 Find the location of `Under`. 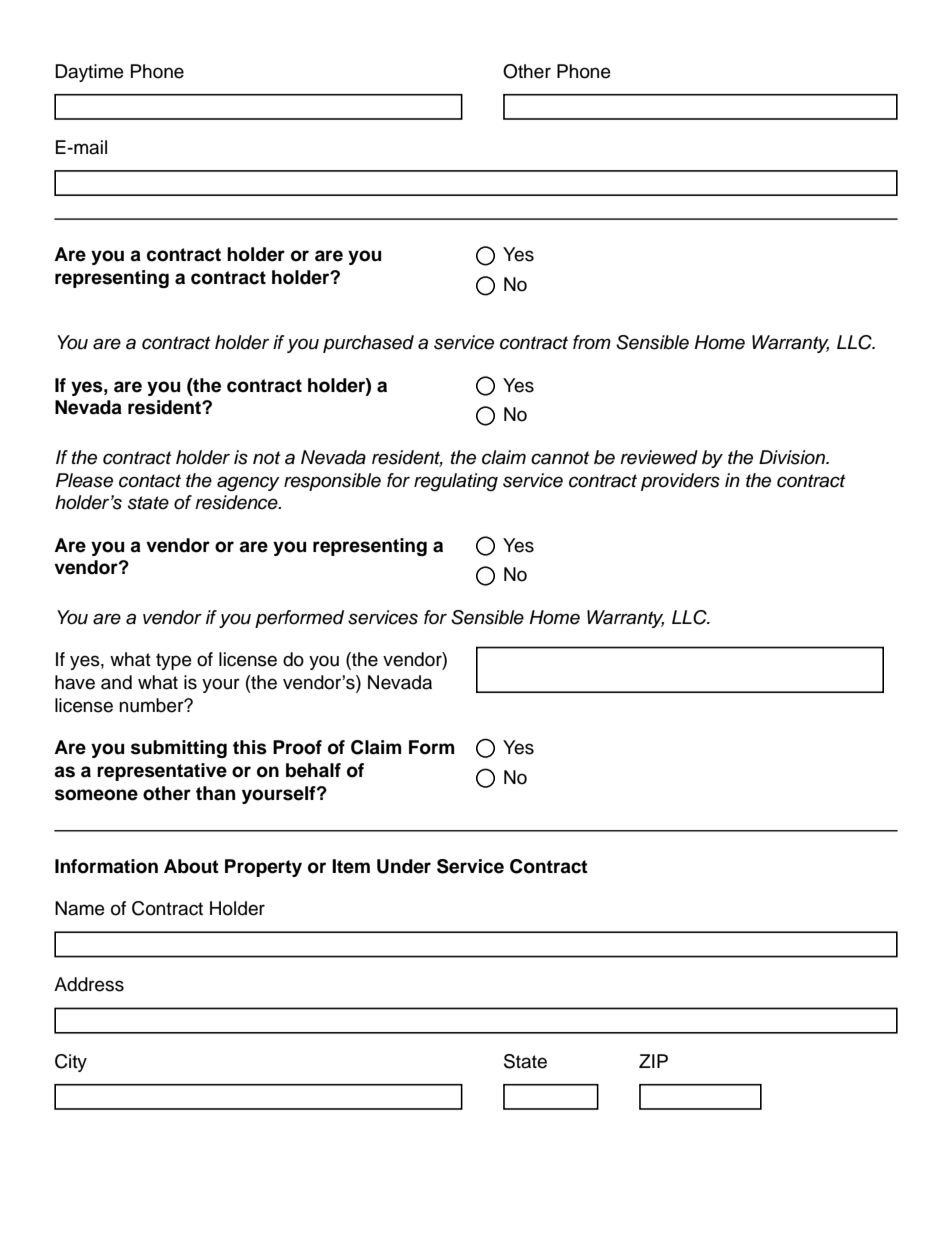

Under is located at coordinates (404, 866).
